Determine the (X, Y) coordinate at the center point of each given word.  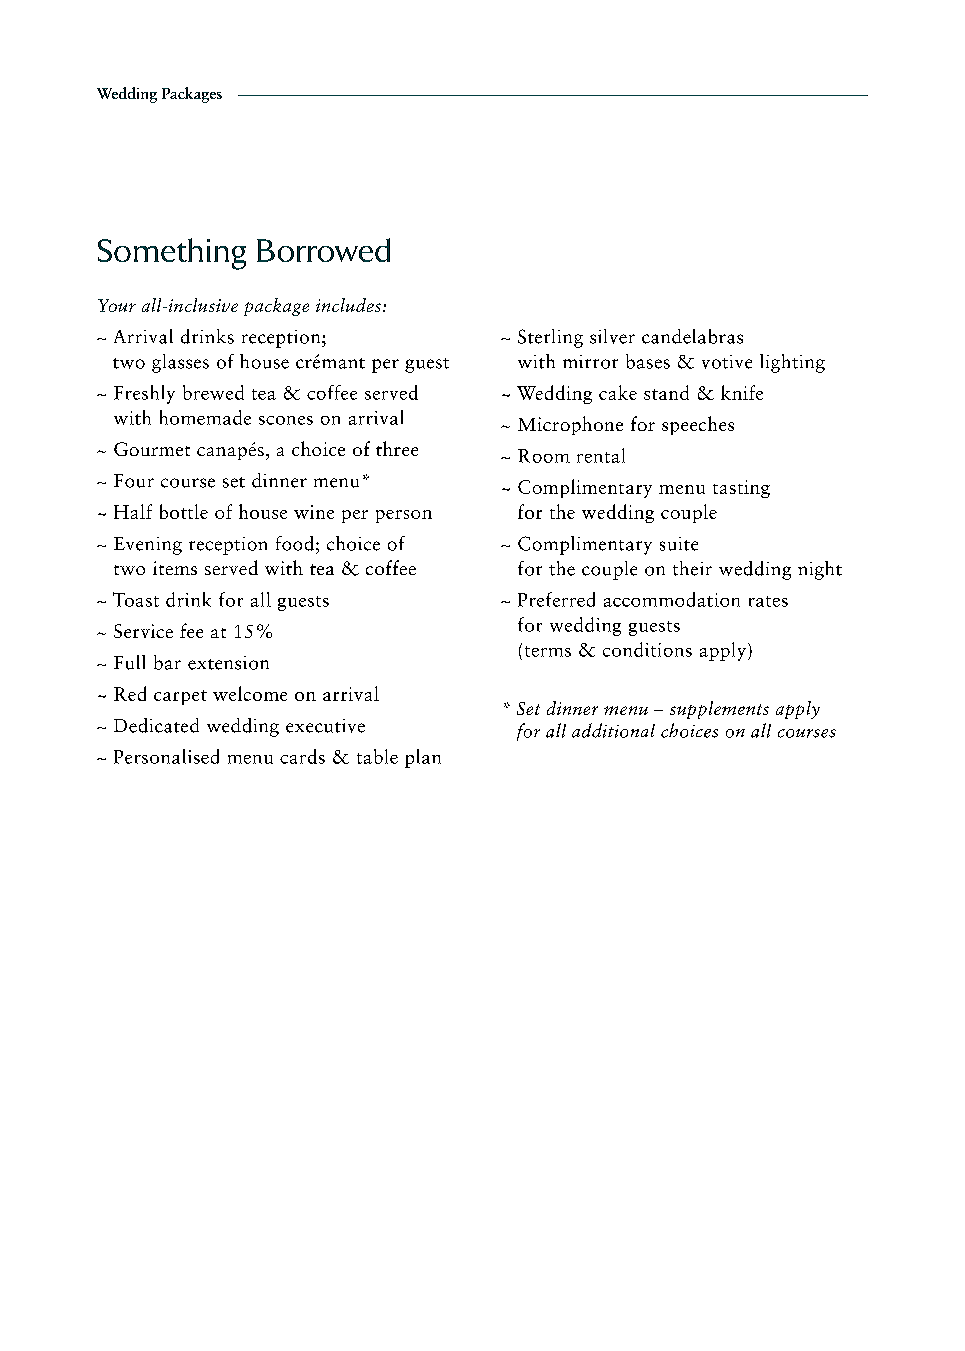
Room (544, 456)
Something (172, 254)
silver (612, 336)
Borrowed (323, 250)
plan (423, 758)
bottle (184, 511)
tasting (741, 489)
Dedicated (156, 725)
